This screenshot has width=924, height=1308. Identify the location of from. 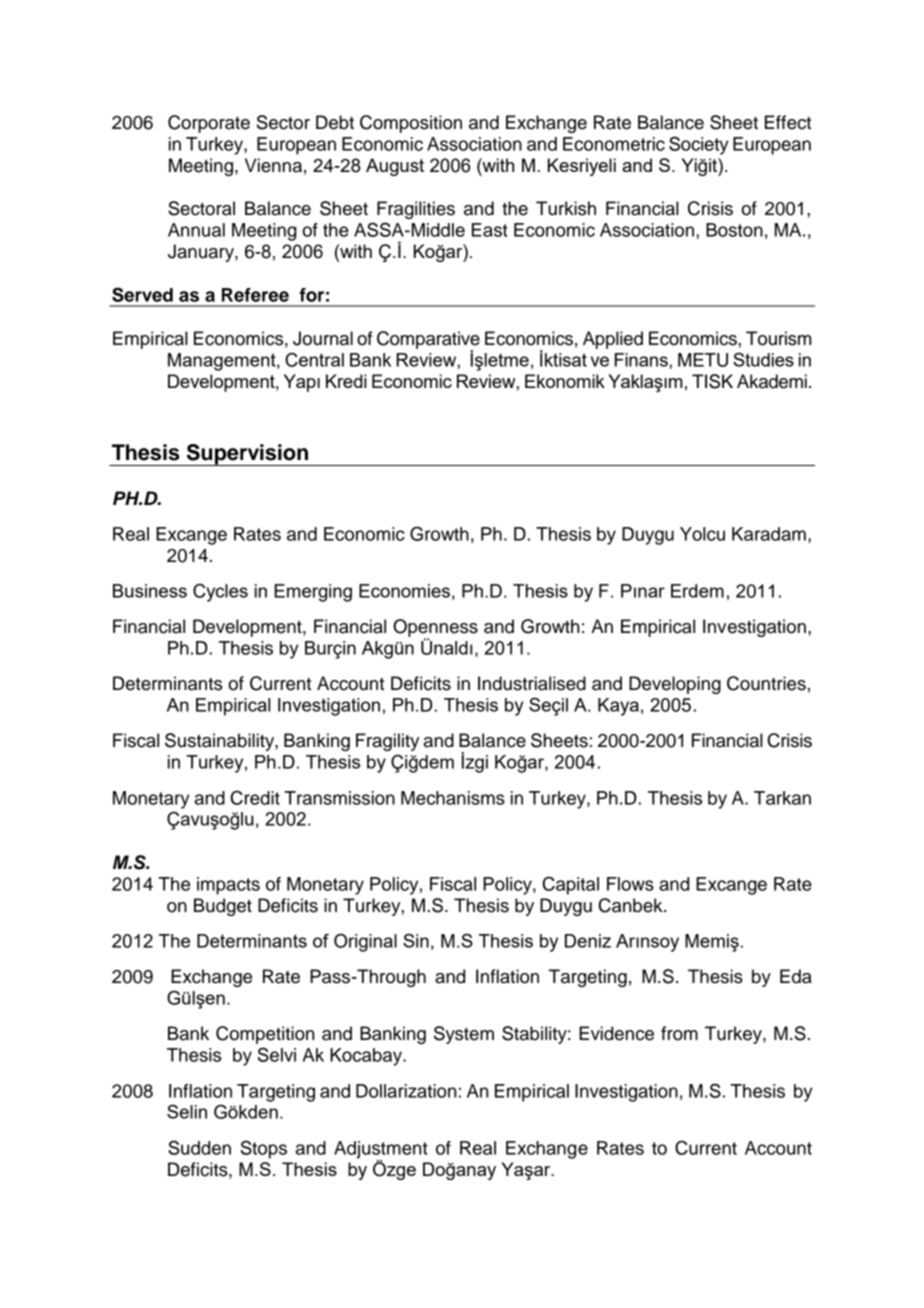
(679, 1033).
